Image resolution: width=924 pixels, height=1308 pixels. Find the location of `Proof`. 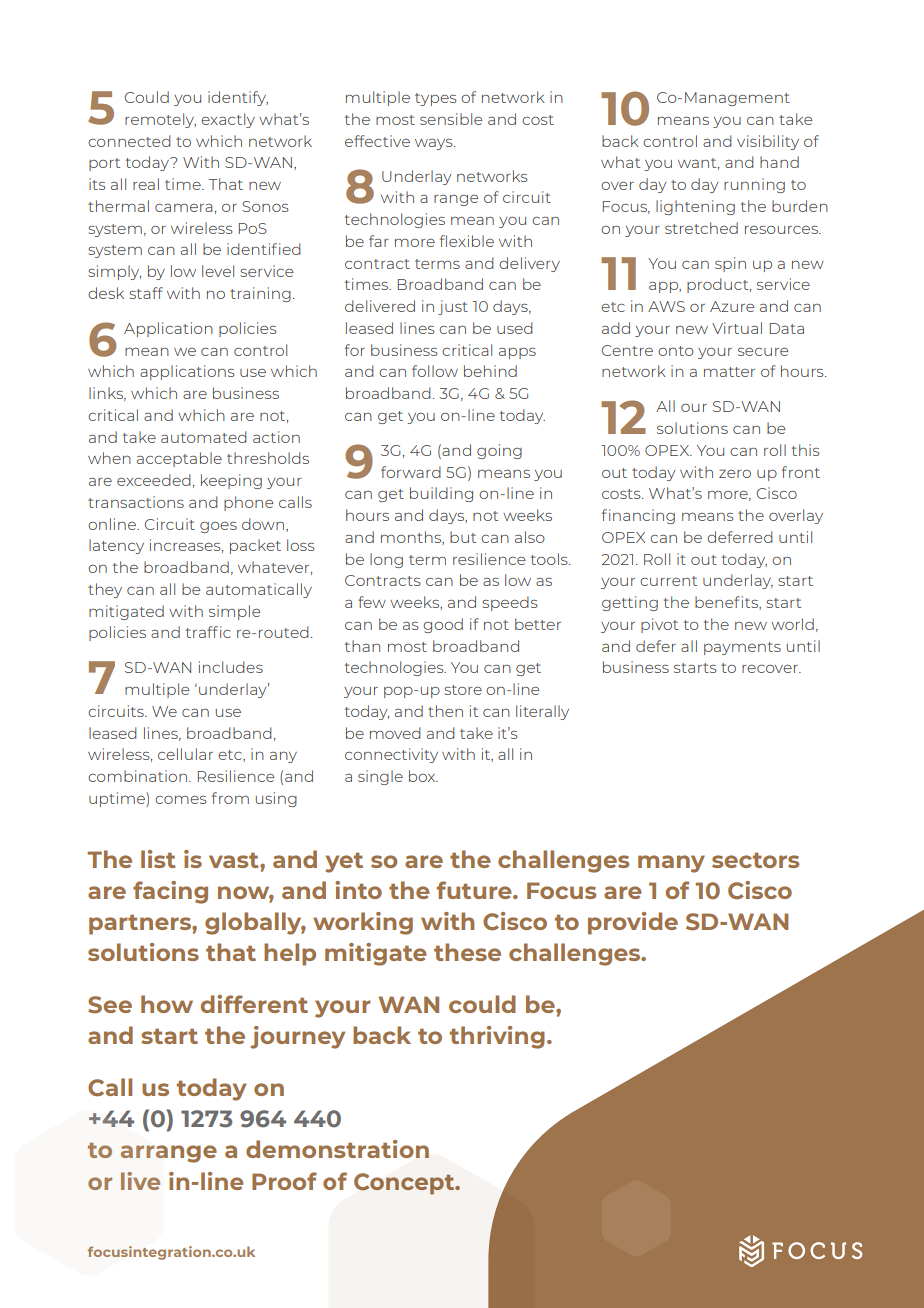

Proof is located at coordinates (284, 1181).
